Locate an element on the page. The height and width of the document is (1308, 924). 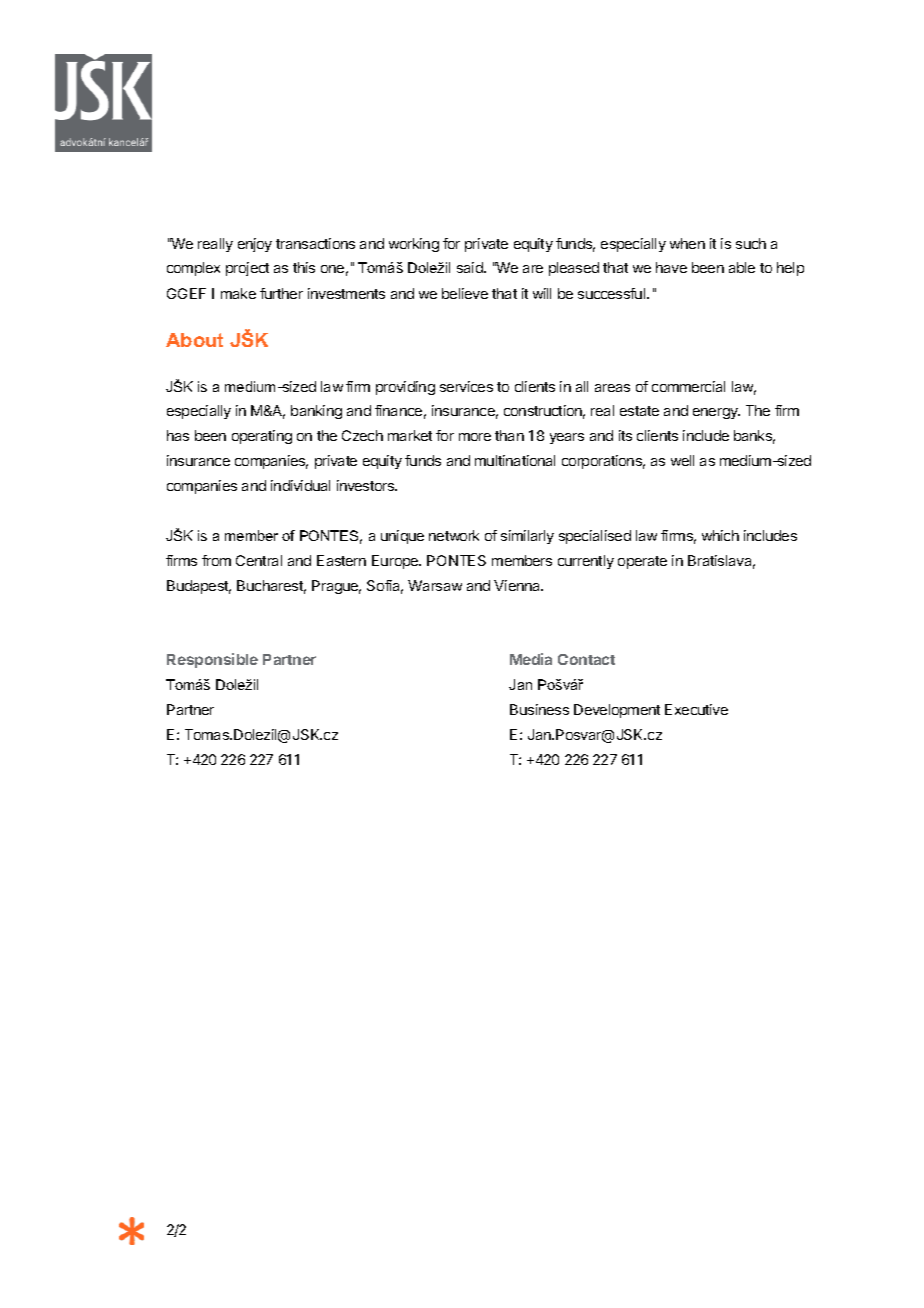
said is located at coordinates (471, 267).
